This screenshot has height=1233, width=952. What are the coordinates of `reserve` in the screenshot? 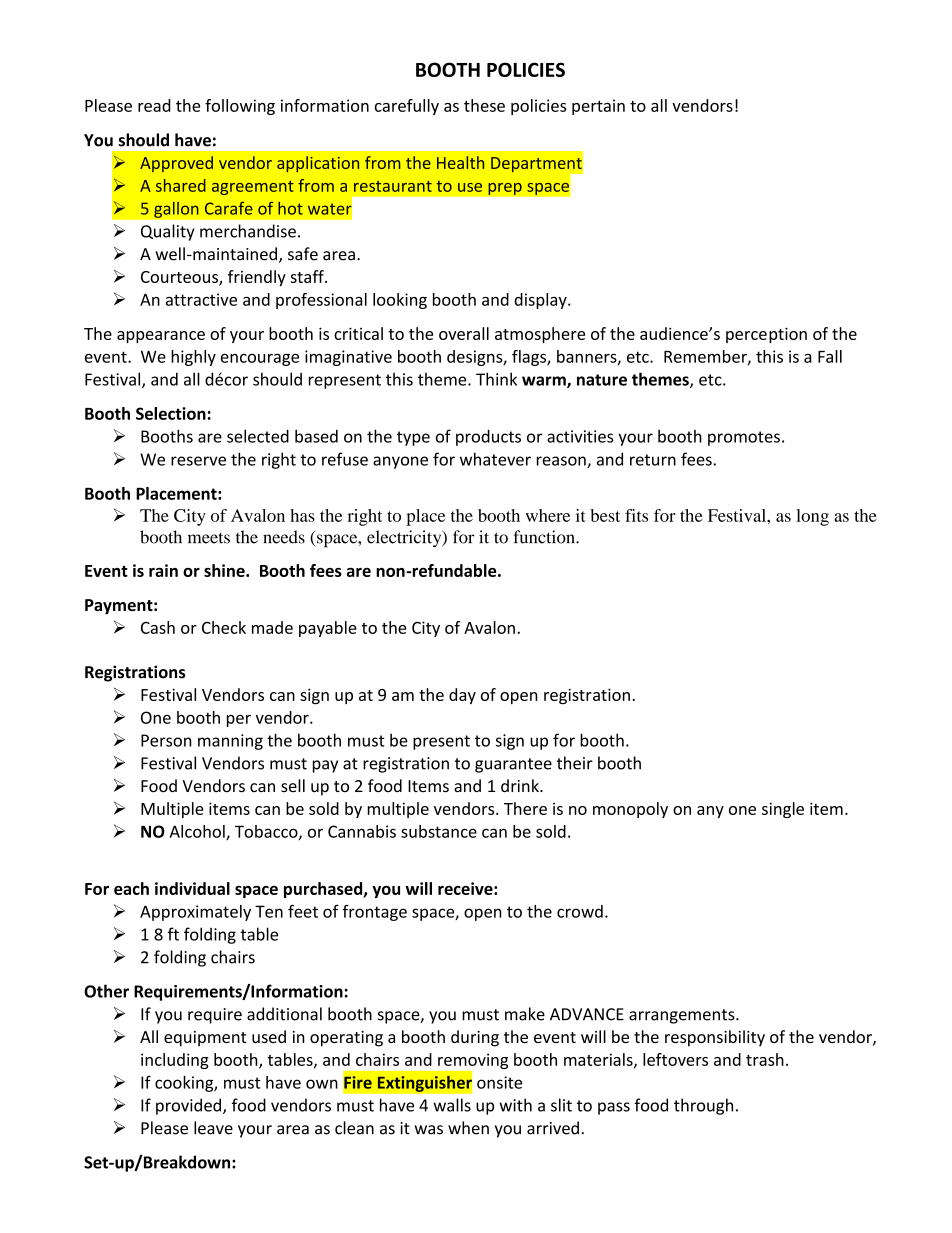 It's located at (198, 461).
